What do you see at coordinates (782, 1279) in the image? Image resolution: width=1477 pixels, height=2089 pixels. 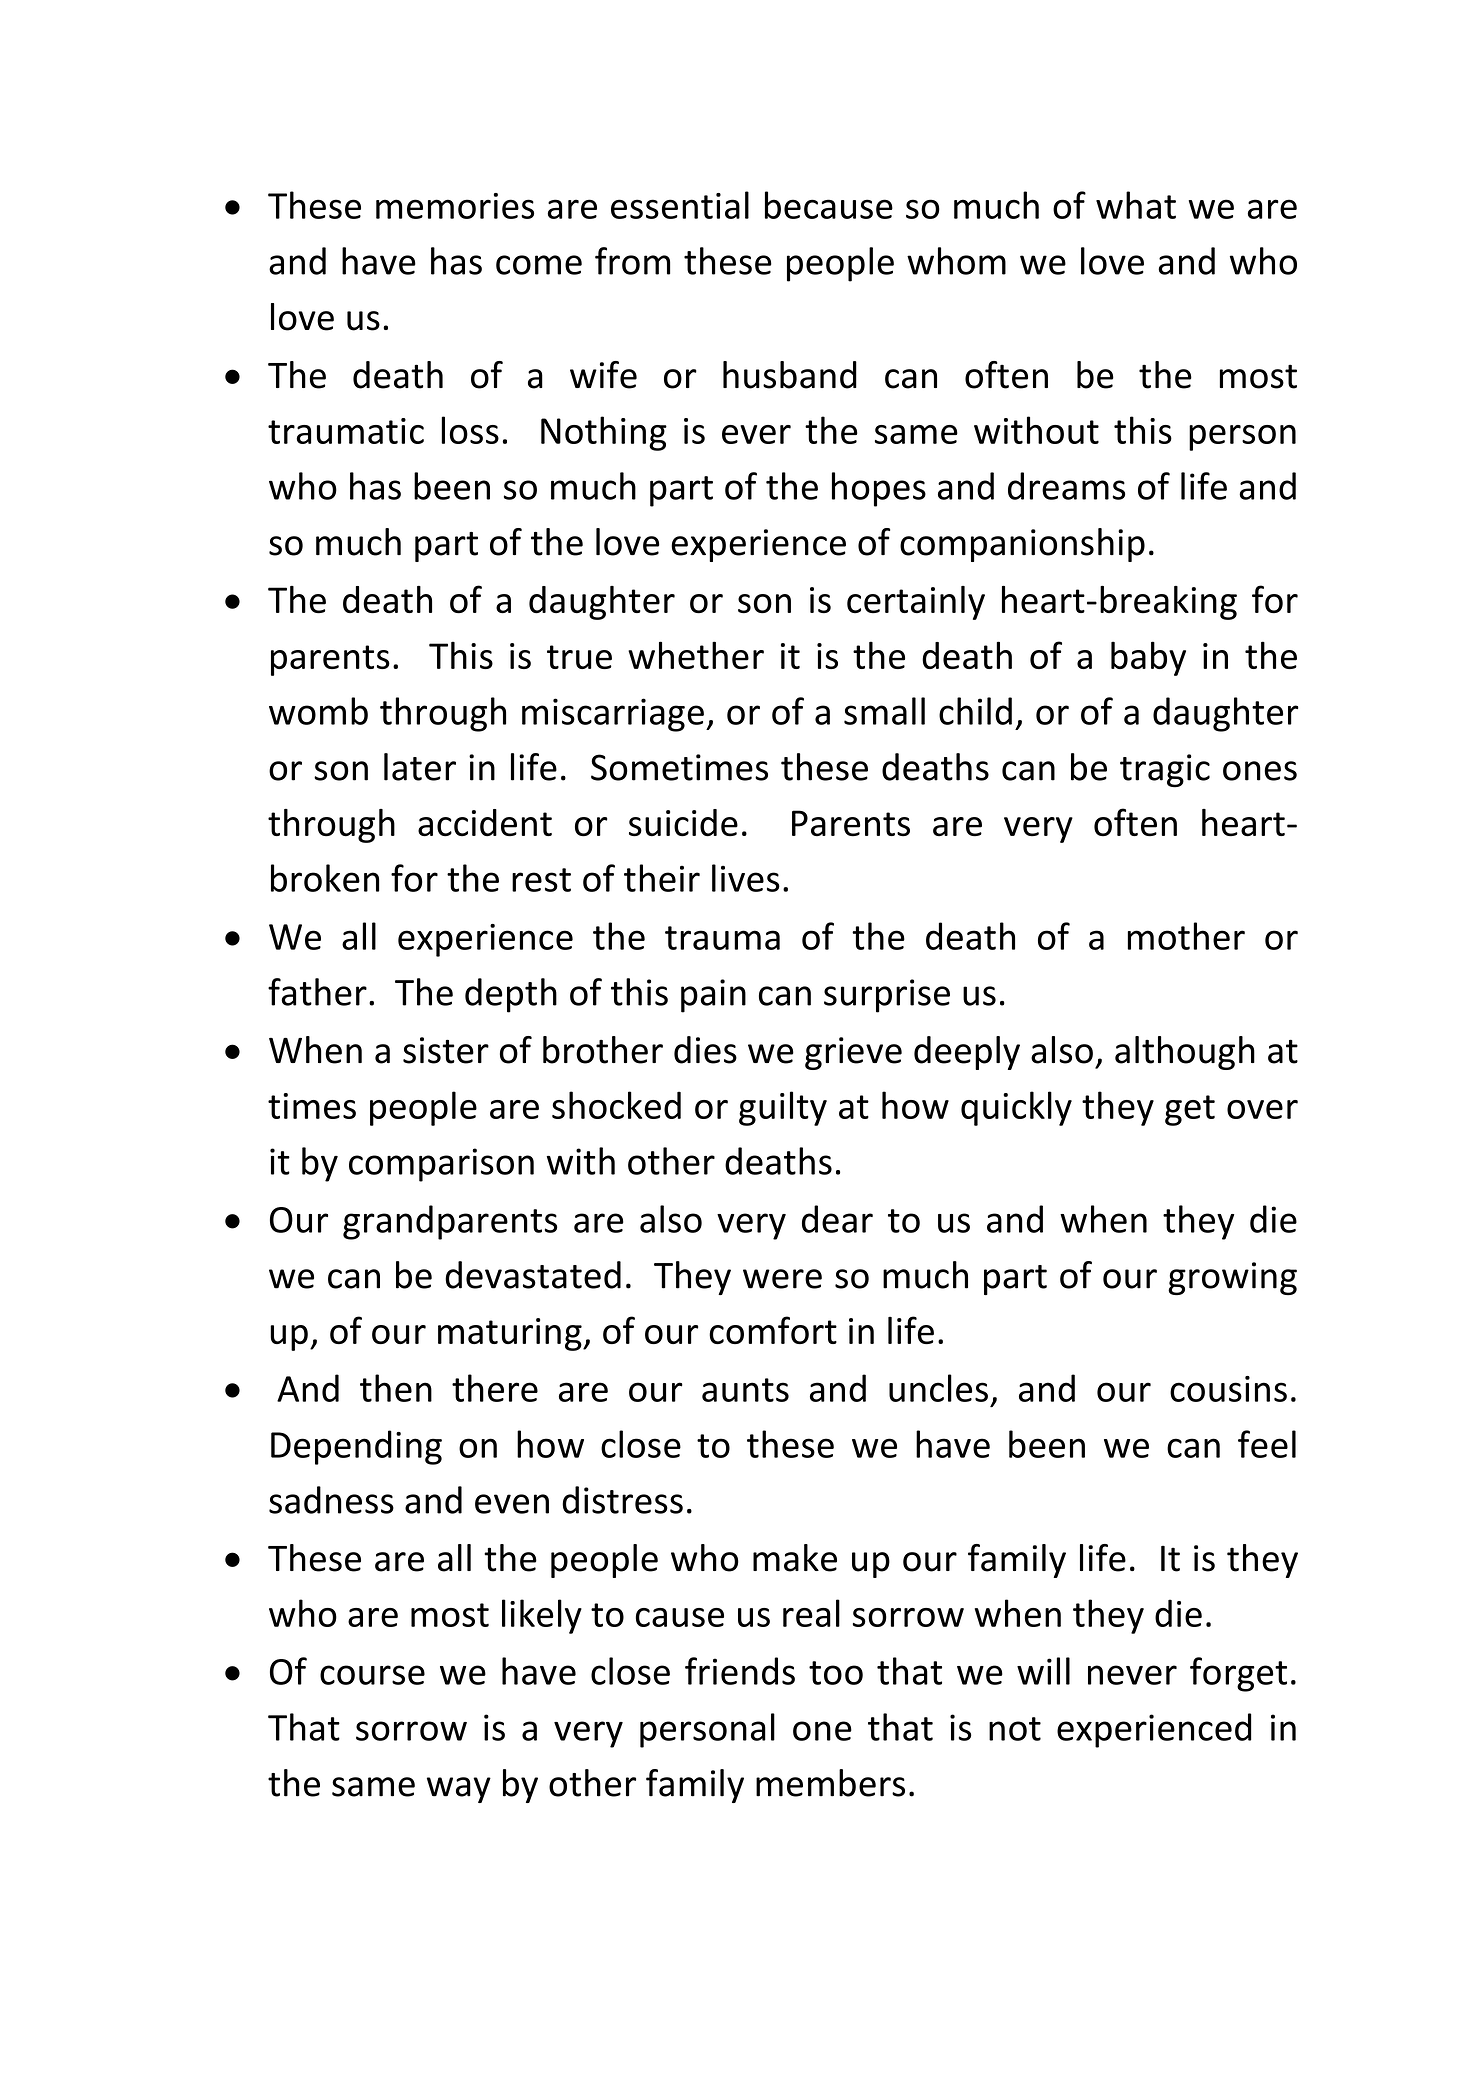 I see `were` at bounding box center [782, 1279].
